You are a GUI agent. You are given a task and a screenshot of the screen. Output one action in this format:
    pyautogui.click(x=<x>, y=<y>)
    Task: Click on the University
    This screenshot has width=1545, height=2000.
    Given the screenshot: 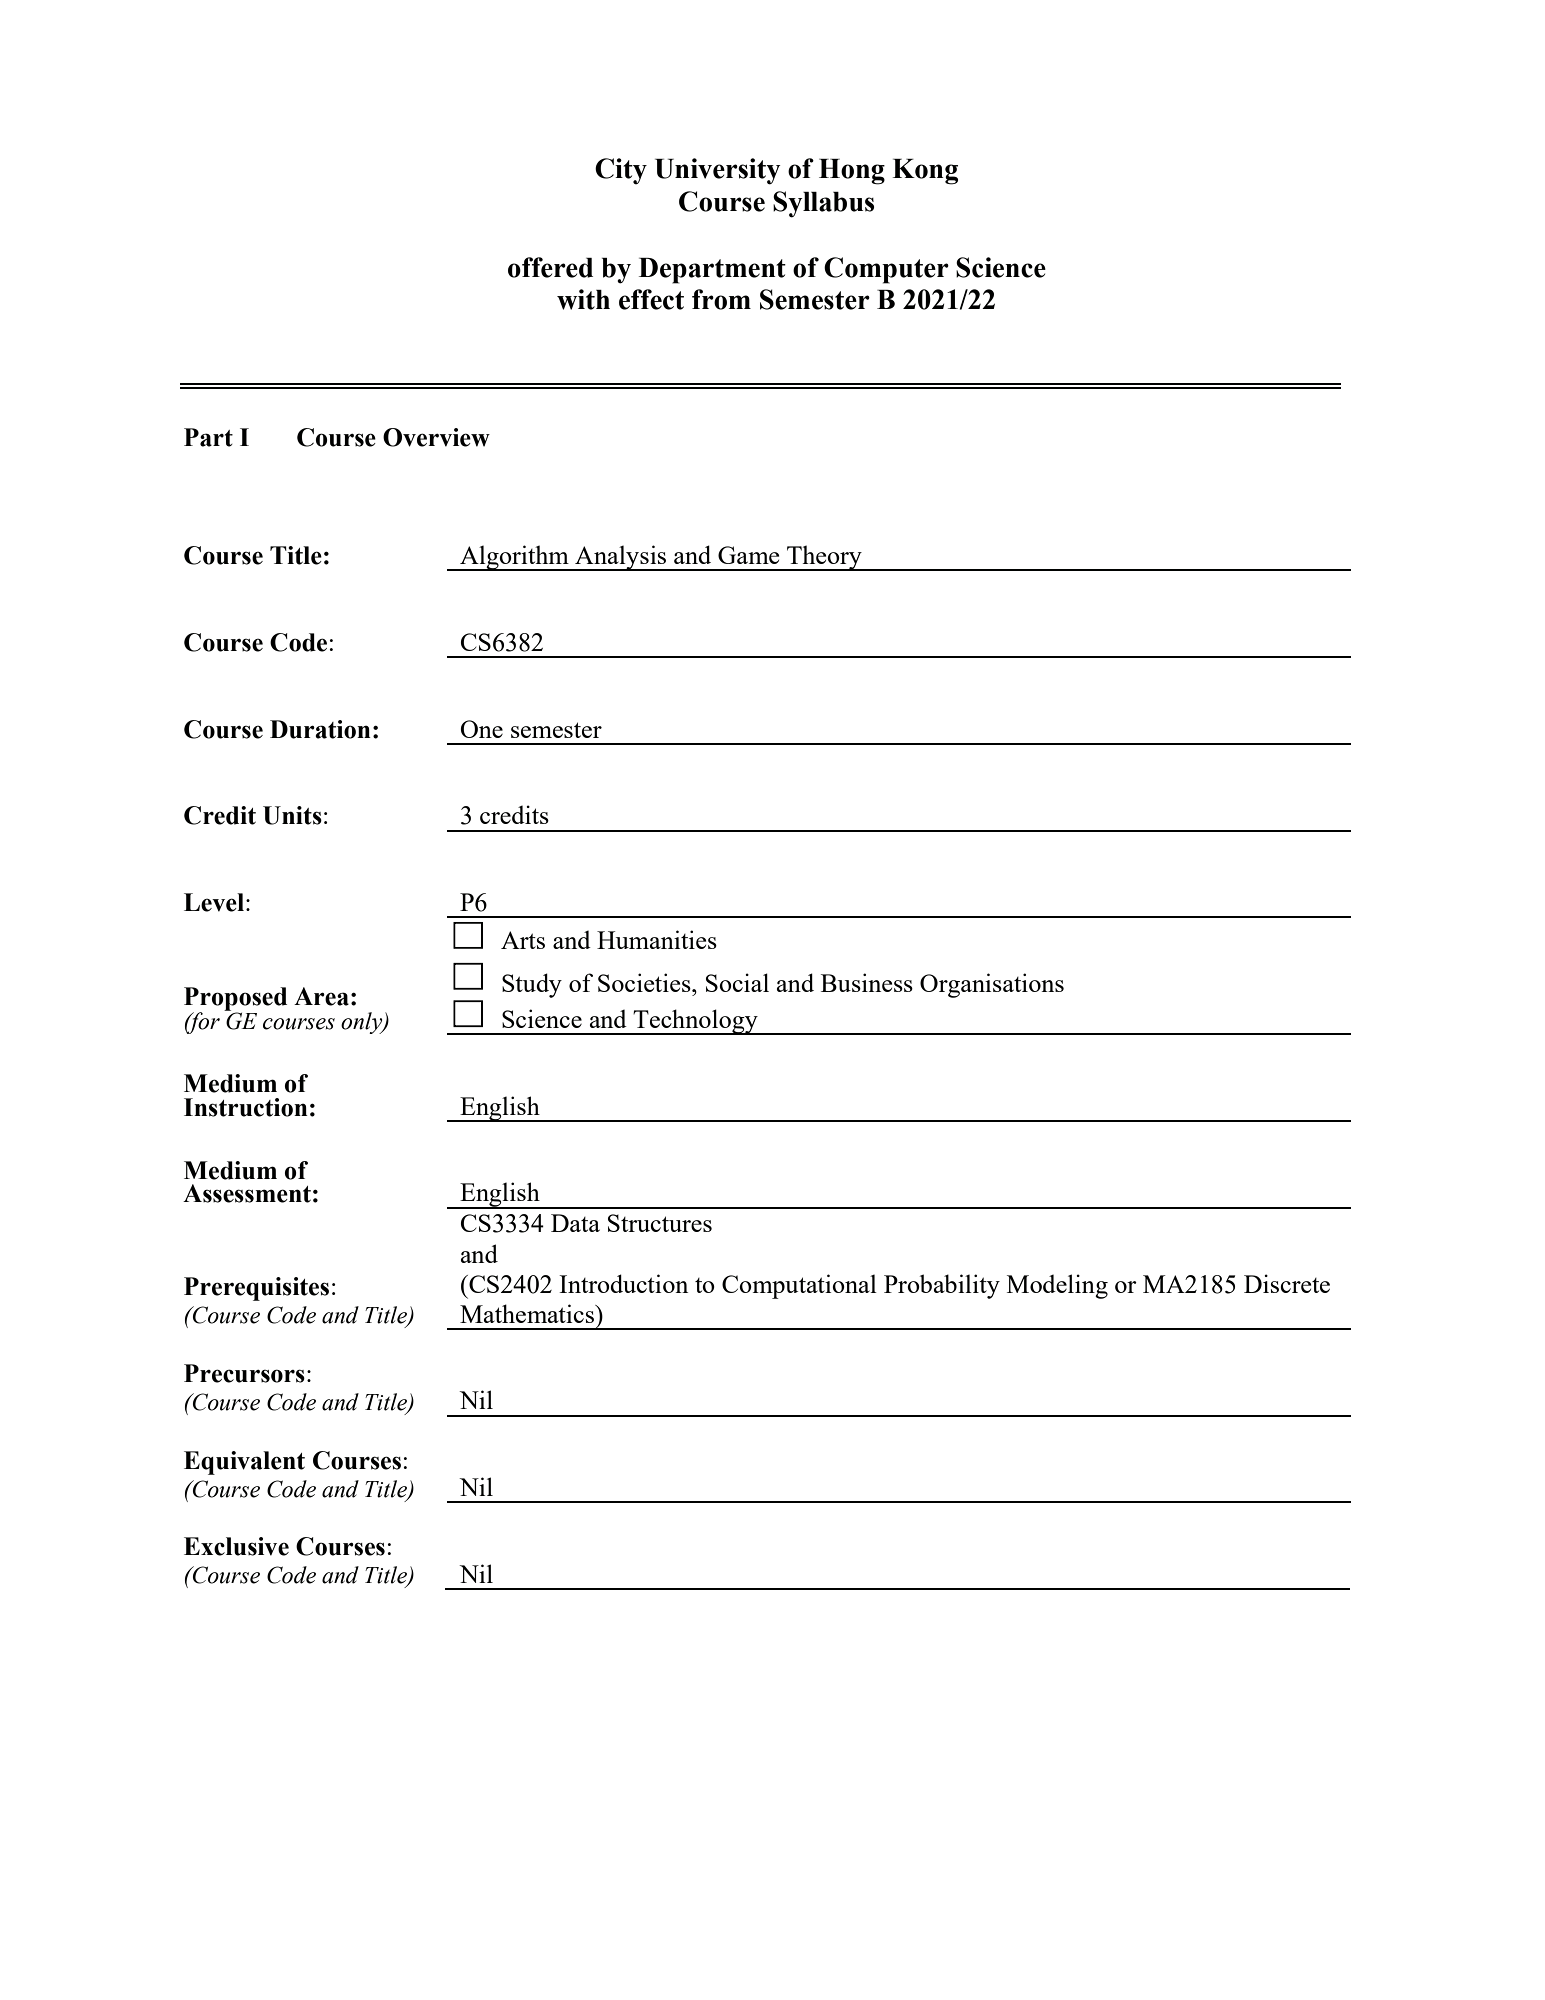 What is the action you would take?
    pyautogui.click(x=718, y=171)
